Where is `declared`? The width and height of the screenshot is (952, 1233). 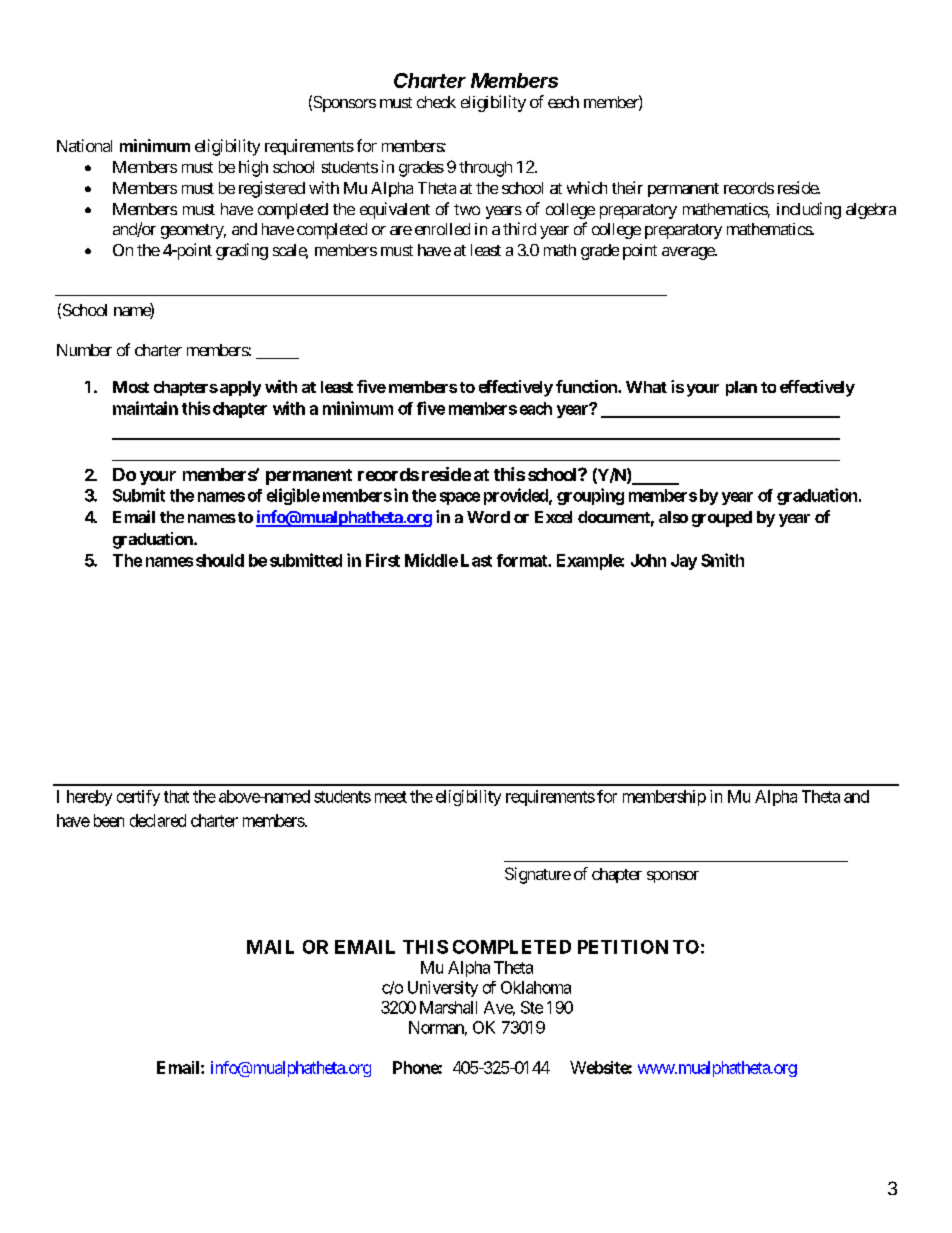
declared is located at coordinates (158, 820).
